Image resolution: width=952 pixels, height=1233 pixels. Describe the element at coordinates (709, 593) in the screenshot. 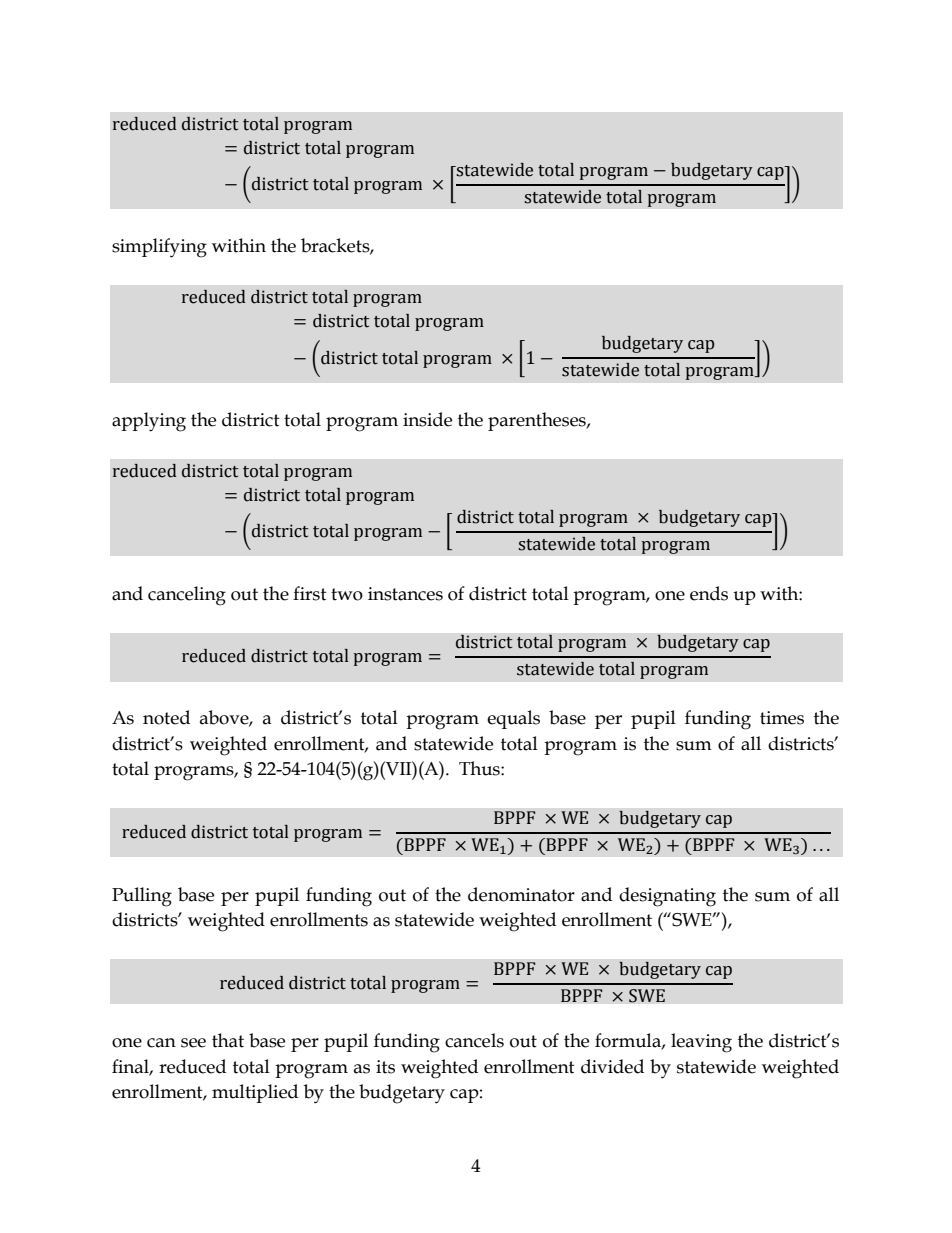

I see `ends` at that location.
